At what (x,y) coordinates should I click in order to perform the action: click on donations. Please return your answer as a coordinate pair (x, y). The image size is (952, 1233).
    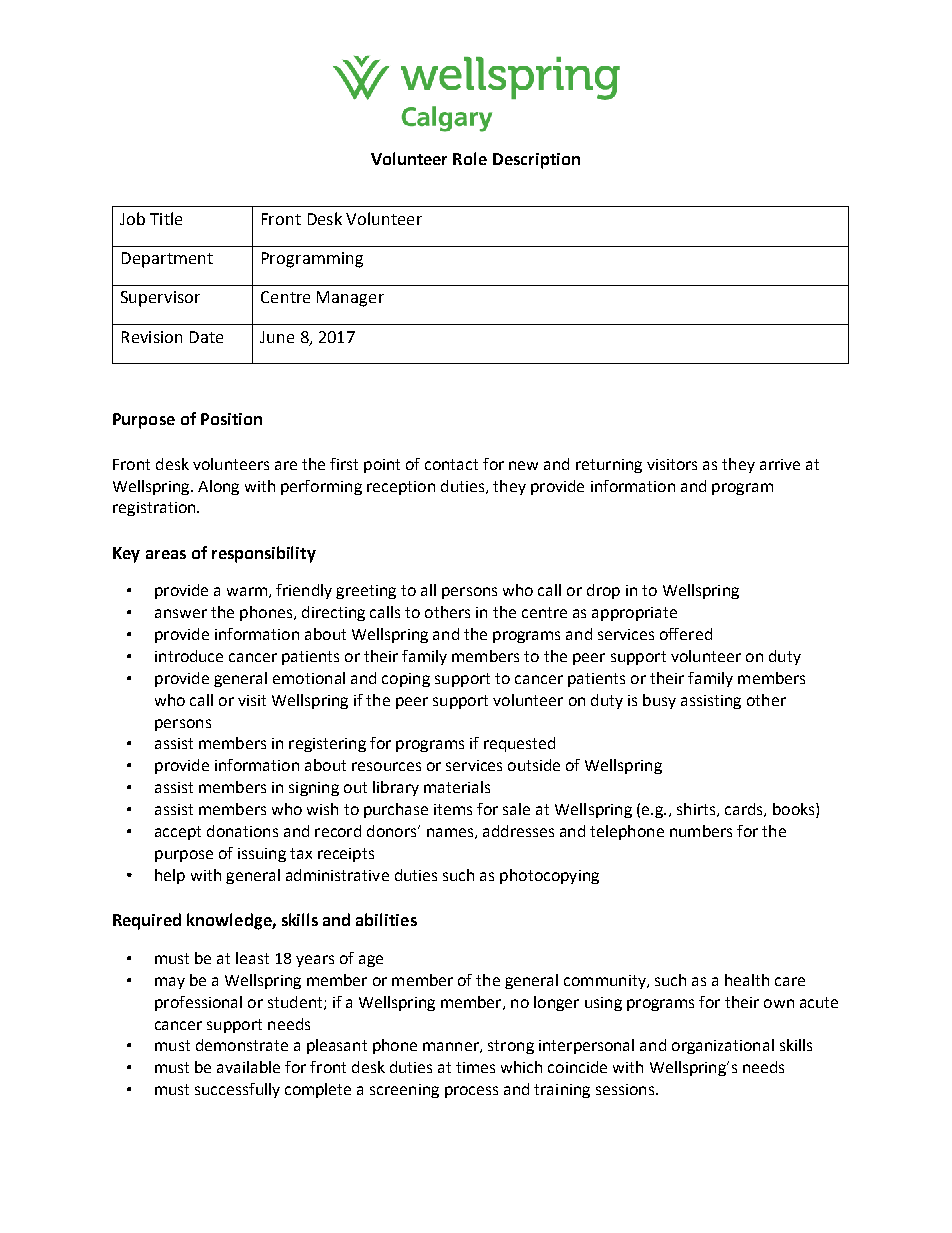
    Looking at the image, I should click on (242, 831).
